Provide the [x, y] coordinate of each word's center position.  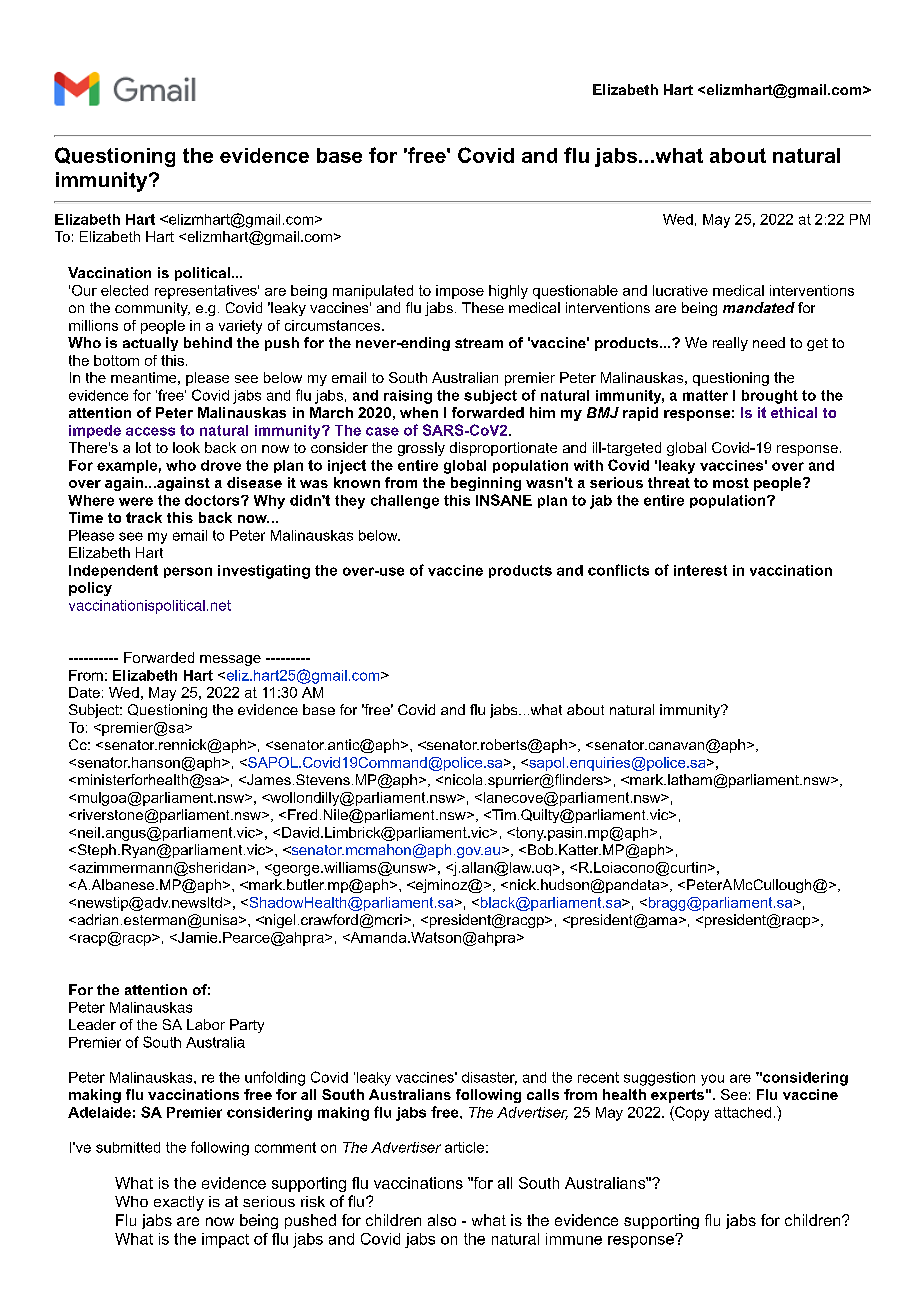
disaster [489, 1078]
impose [460, 292]
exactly [179, 1203]
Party [247, 1026]
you [712, 1080]
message [230, 660]
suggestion [659, 1079]
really [730, 344]
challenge [405, 502]
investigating [264, 572]
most [731, 483]
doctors [213, 500]
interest [700, 570]
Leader [92, 1024]
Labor [206, 1024]
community [152, 309]
